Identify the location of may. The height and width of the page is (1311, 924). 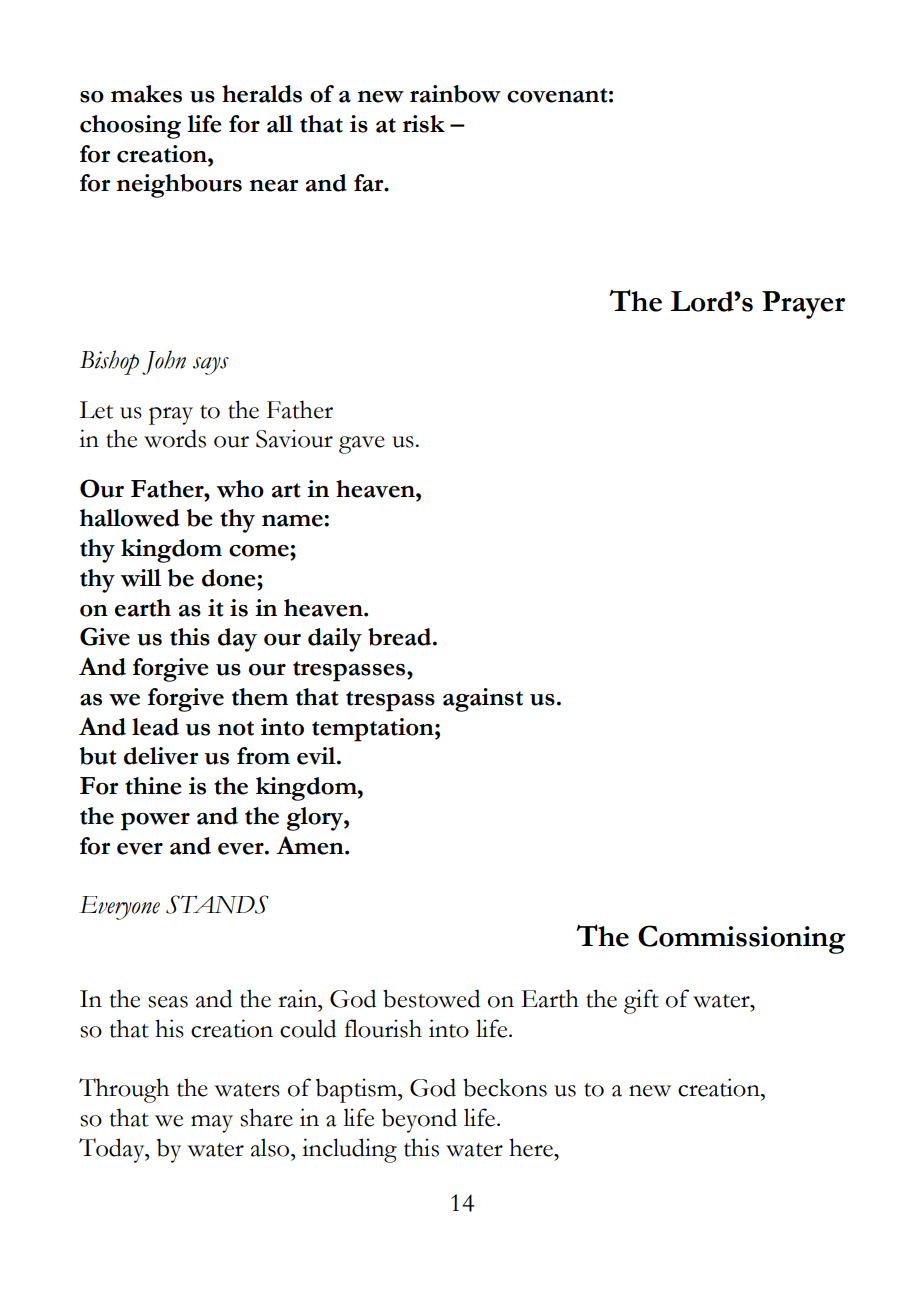
(212, 1124).
